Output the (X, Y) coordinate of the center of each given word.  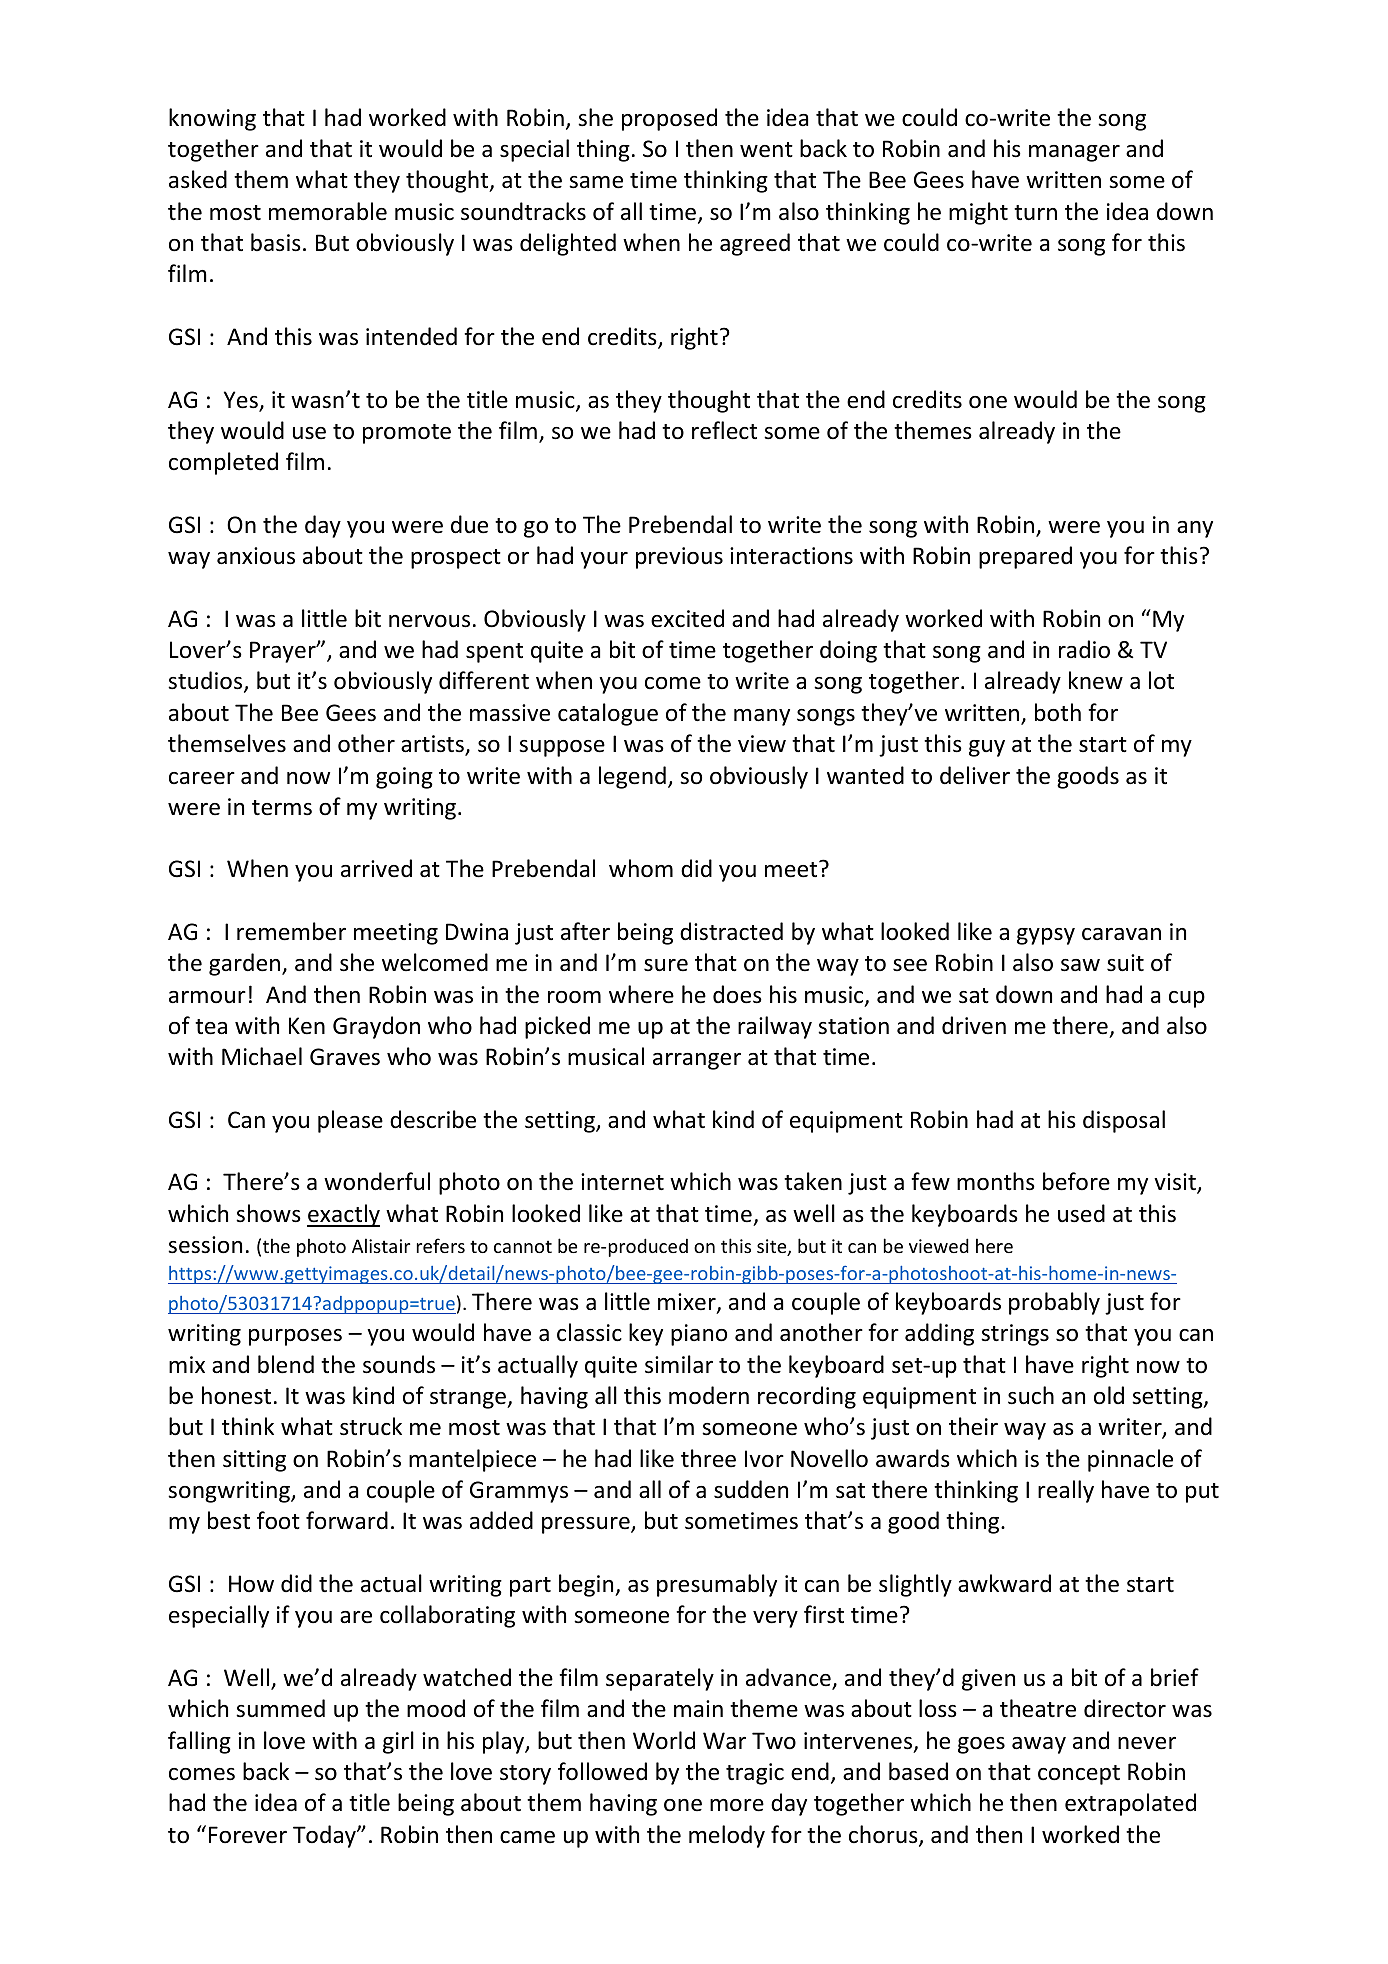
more (737, 1805)
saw (1080, 965)
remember (291, 931)
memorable (328, 211)
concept (1079, 1775)
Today (325, 1836)
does (737, 994)
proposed (669, 119)
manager (1074, 153)
